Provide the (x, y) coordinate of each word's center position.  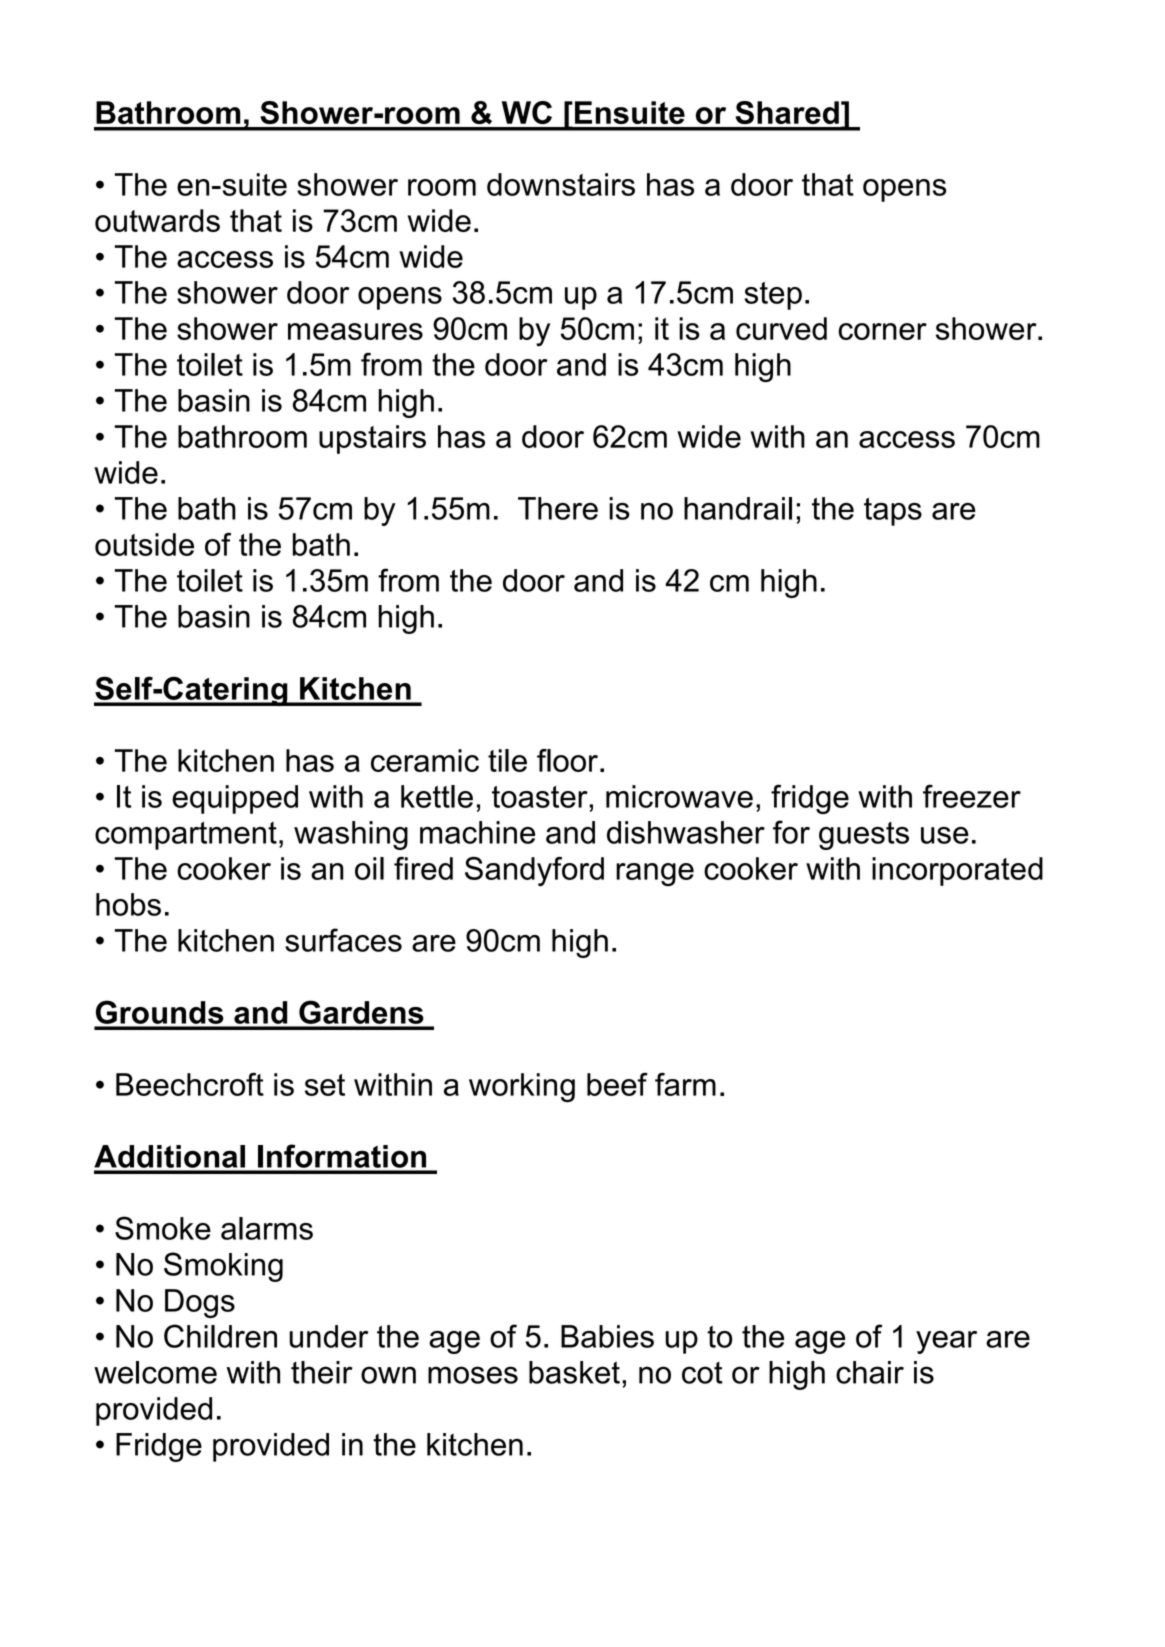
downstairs (561, 184)
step (773, 296)
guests (864, 836)
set (325, 1085)
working (522, 1087)
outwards (157, 220)
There (558, 508)
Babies (607, 1336)
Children (220, 1336)
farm (685, 1084)
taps (893, 512)
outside (144, 544)
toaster (541, 797)
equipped (235, 799)
